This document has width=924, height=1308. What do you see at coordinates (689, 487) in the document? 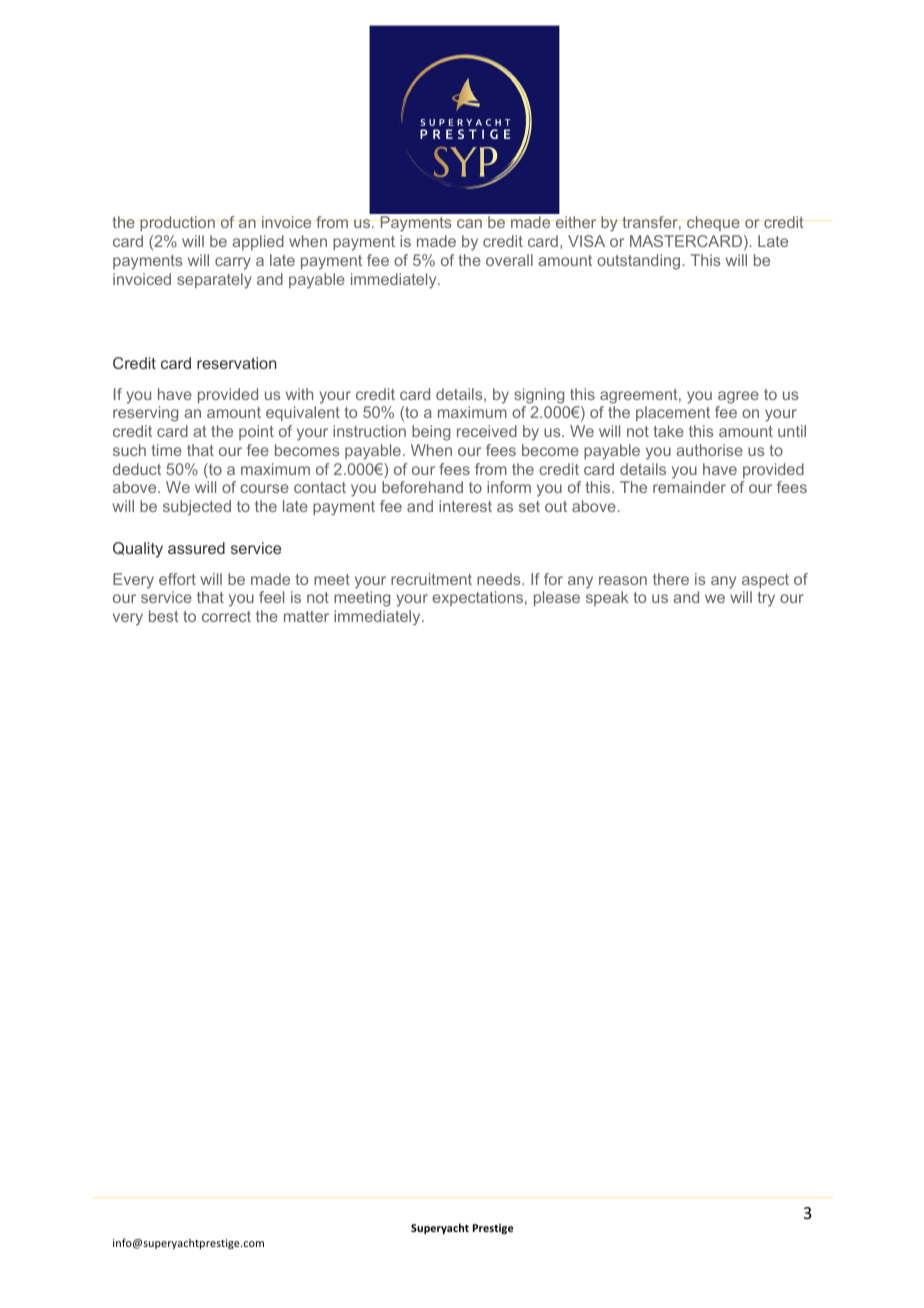
I see `remainder` at bounding box center [689, 487].
